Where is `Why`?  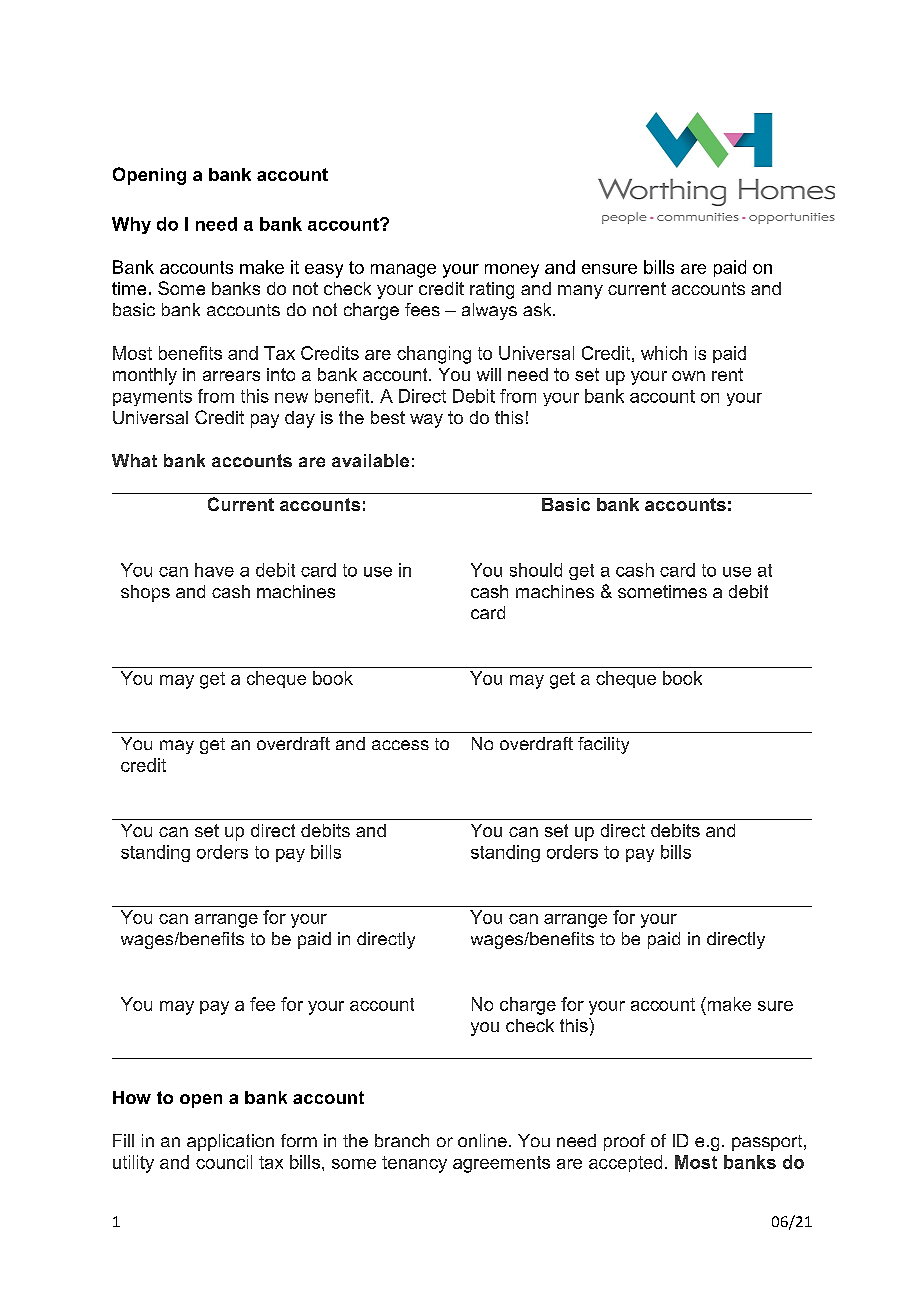 Why is located at coordinates (131, 225).
